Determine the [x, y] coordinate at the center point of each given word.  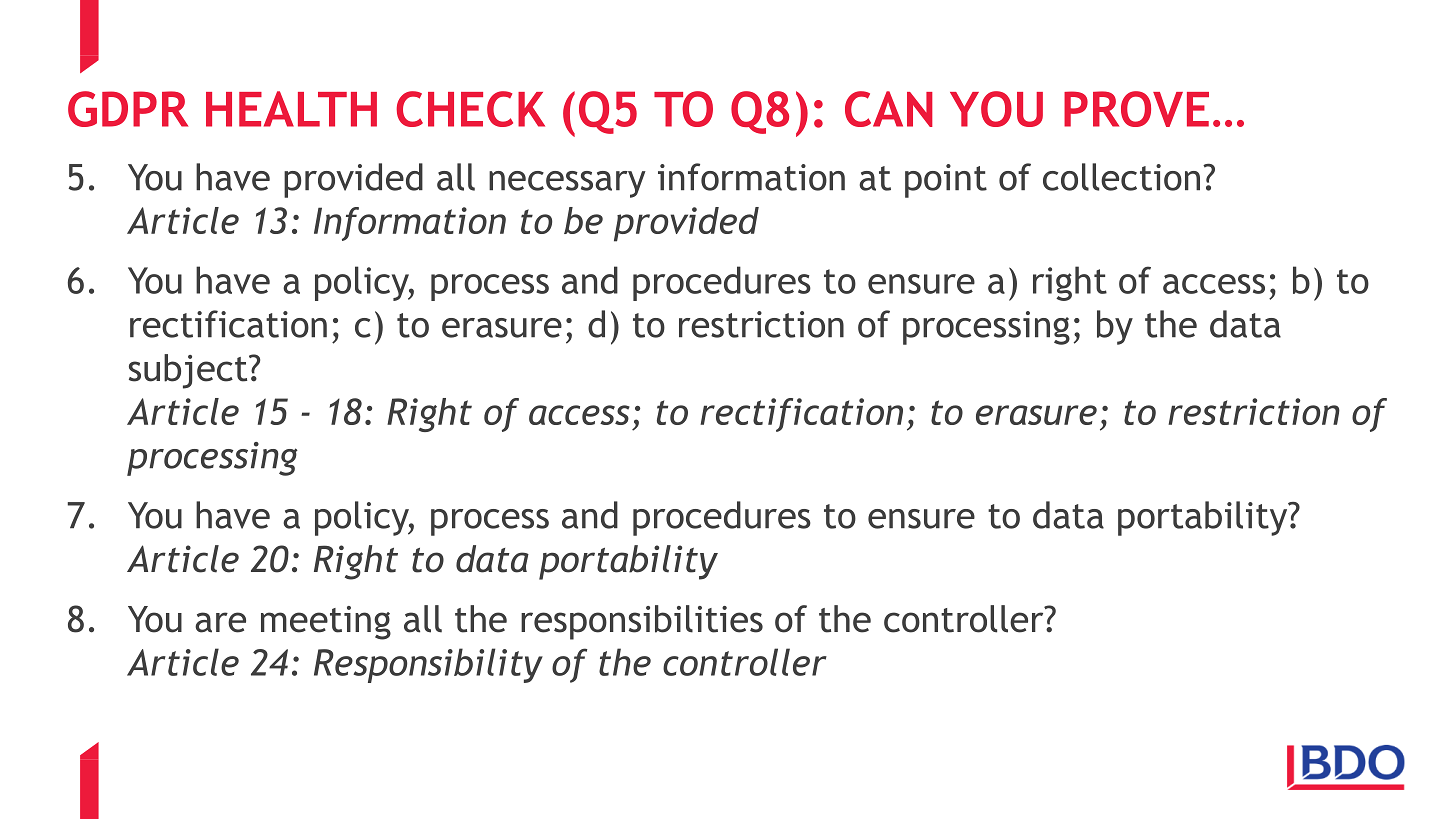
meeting [326, 623]
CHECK [470, 109]
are [220, 622]
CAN [889, 109]
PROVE [1136, 109]
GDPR [128, 109]
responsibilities [642, 622]
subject [189, 371]
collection [1121, 177]
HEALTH [291, 109]
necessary [567, 184]
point [946, 181]
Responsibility [428, 665]
